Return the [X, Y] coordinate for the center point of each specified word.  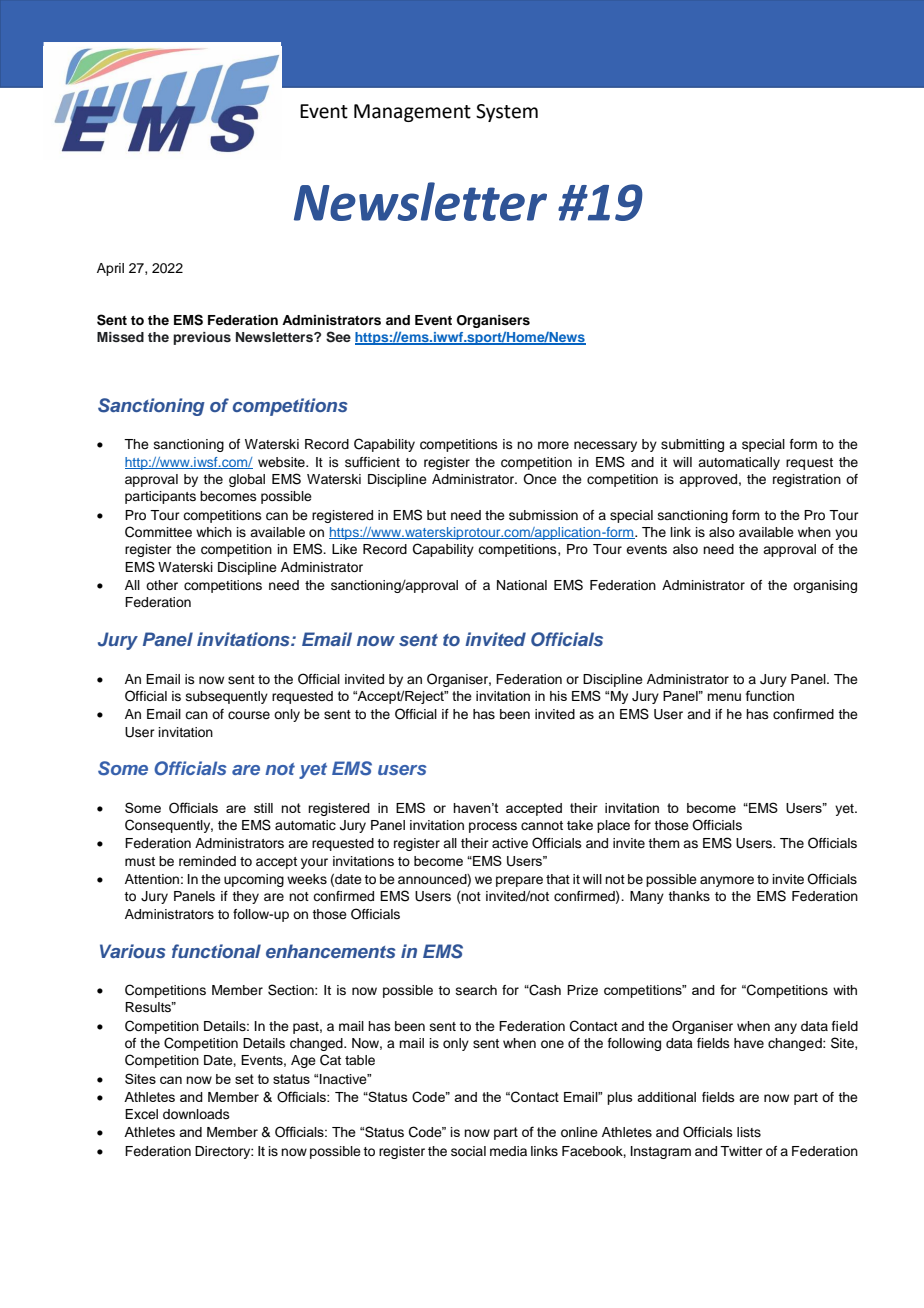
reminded [207, 861]
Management [412, 113]
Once [540, 479]
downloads [196, 1114]
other [162, 585]
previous [202, 338]
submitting [692, 445]
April [110, 269]
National [522, 585]
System [507, 113]
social [468, 1151]
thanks [689, 896]
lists [749, 1132]
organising [825, 586]
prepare [519, 881]
